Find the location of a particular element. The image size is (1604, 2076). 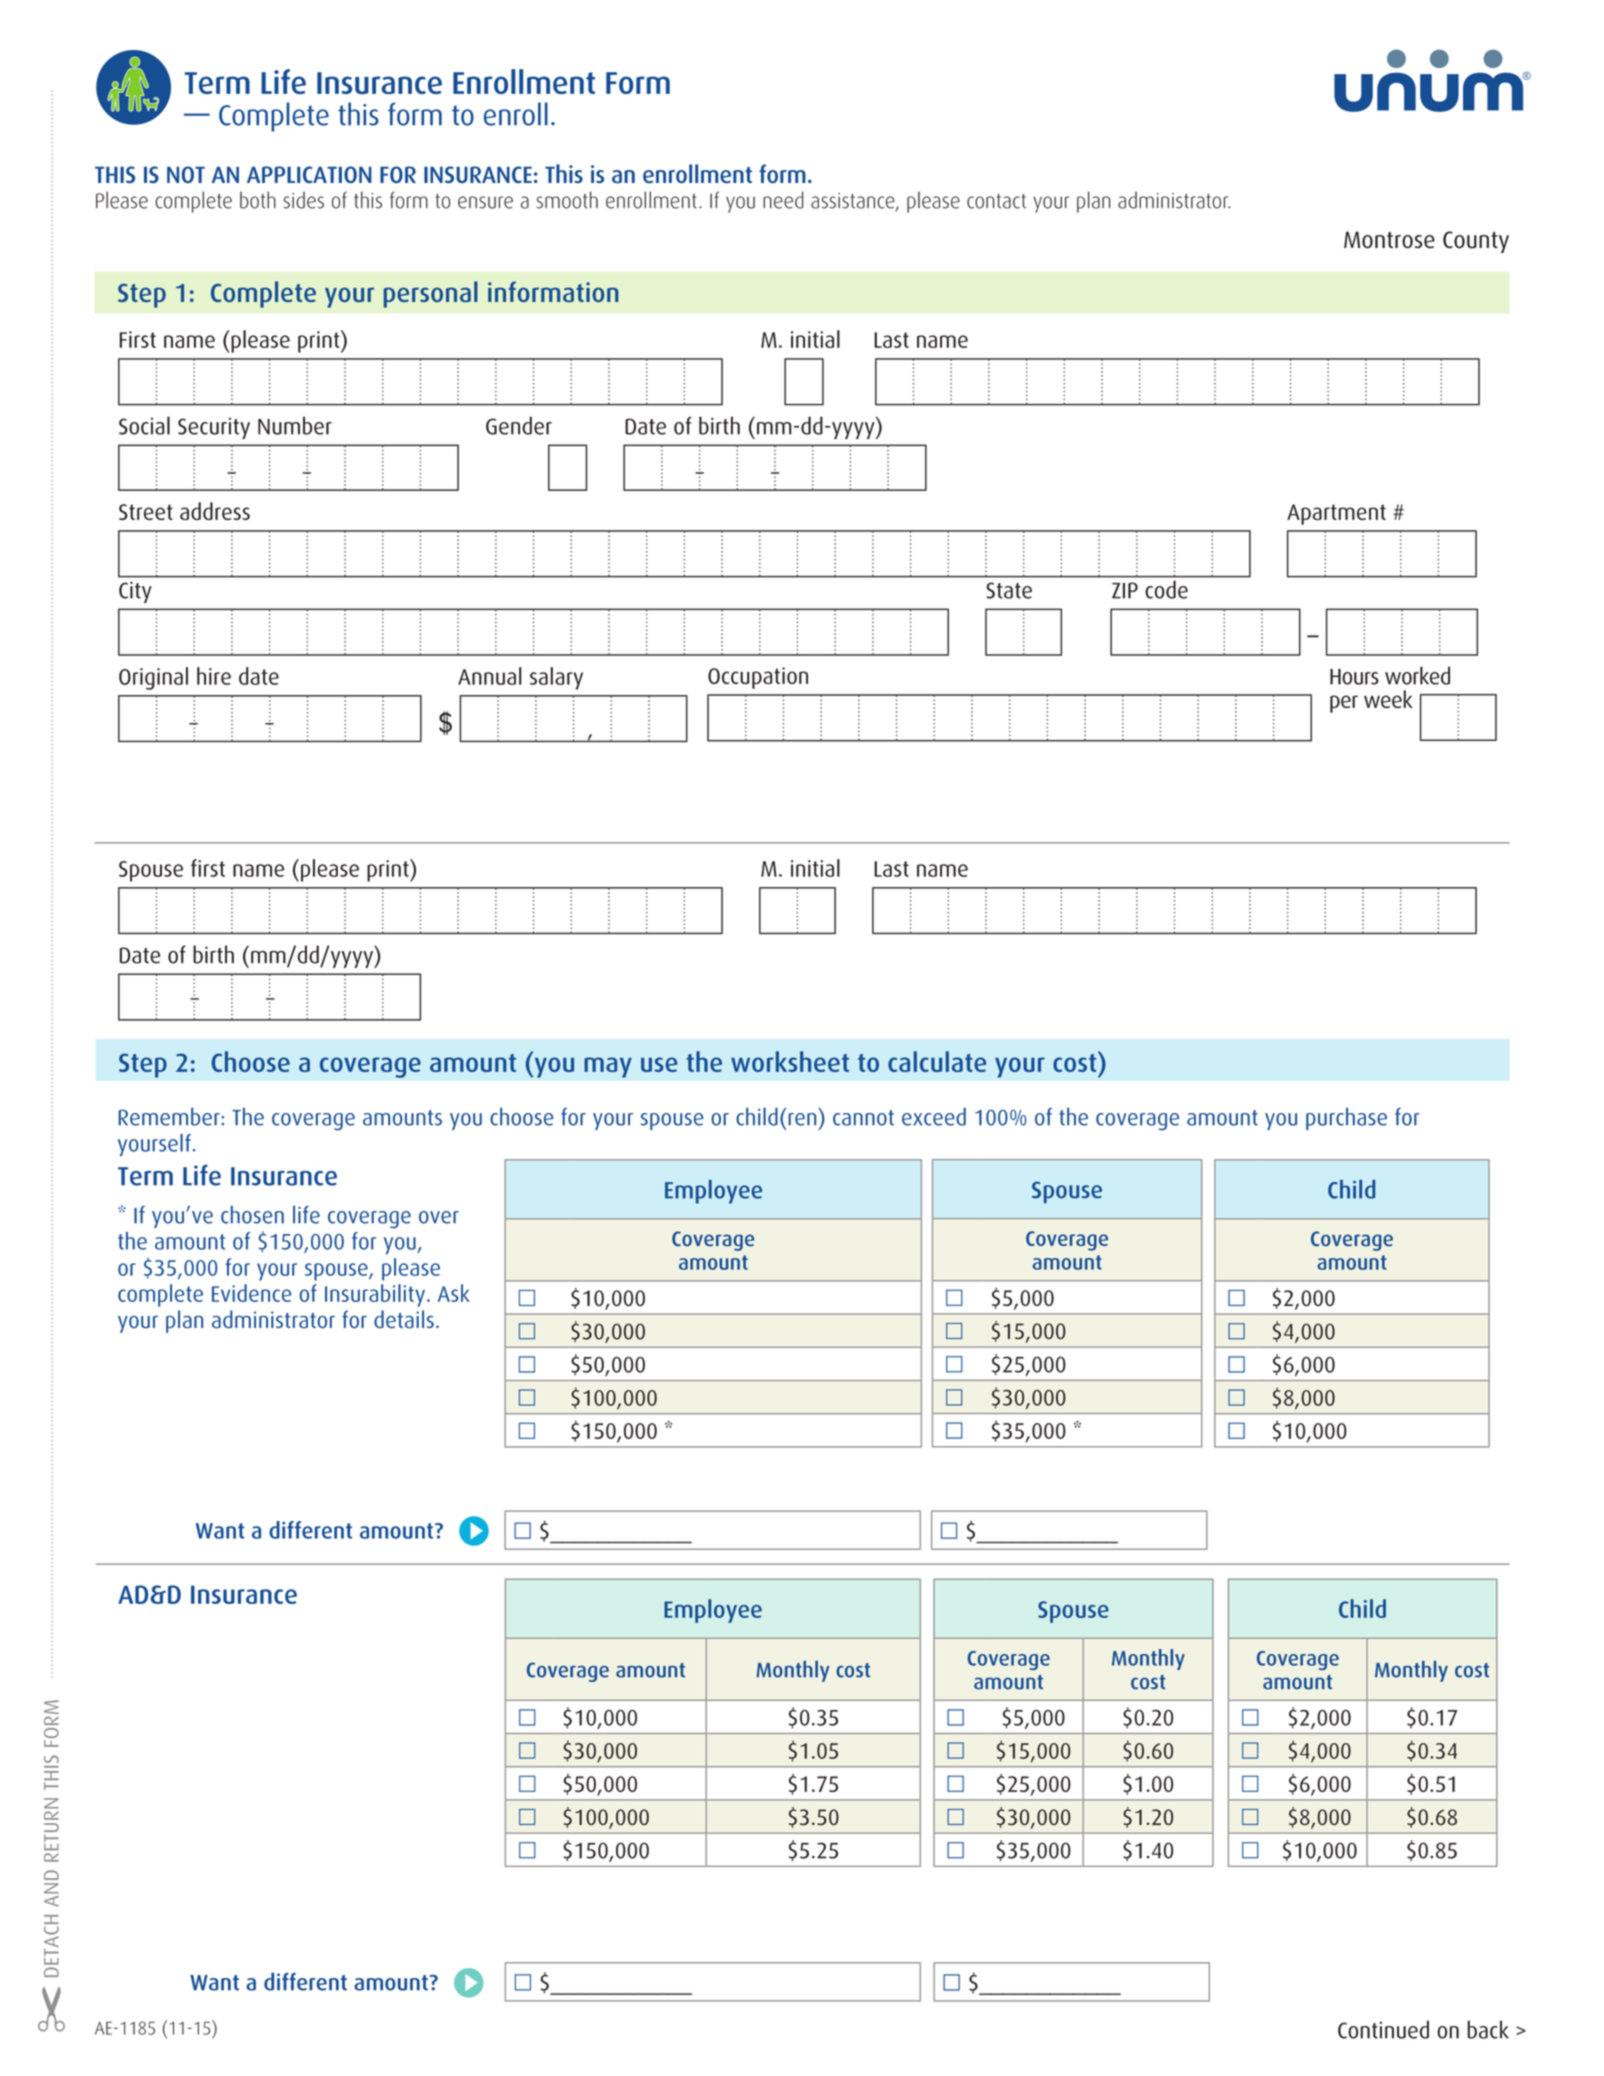

Ask is located at coordinates (454, 1293).
